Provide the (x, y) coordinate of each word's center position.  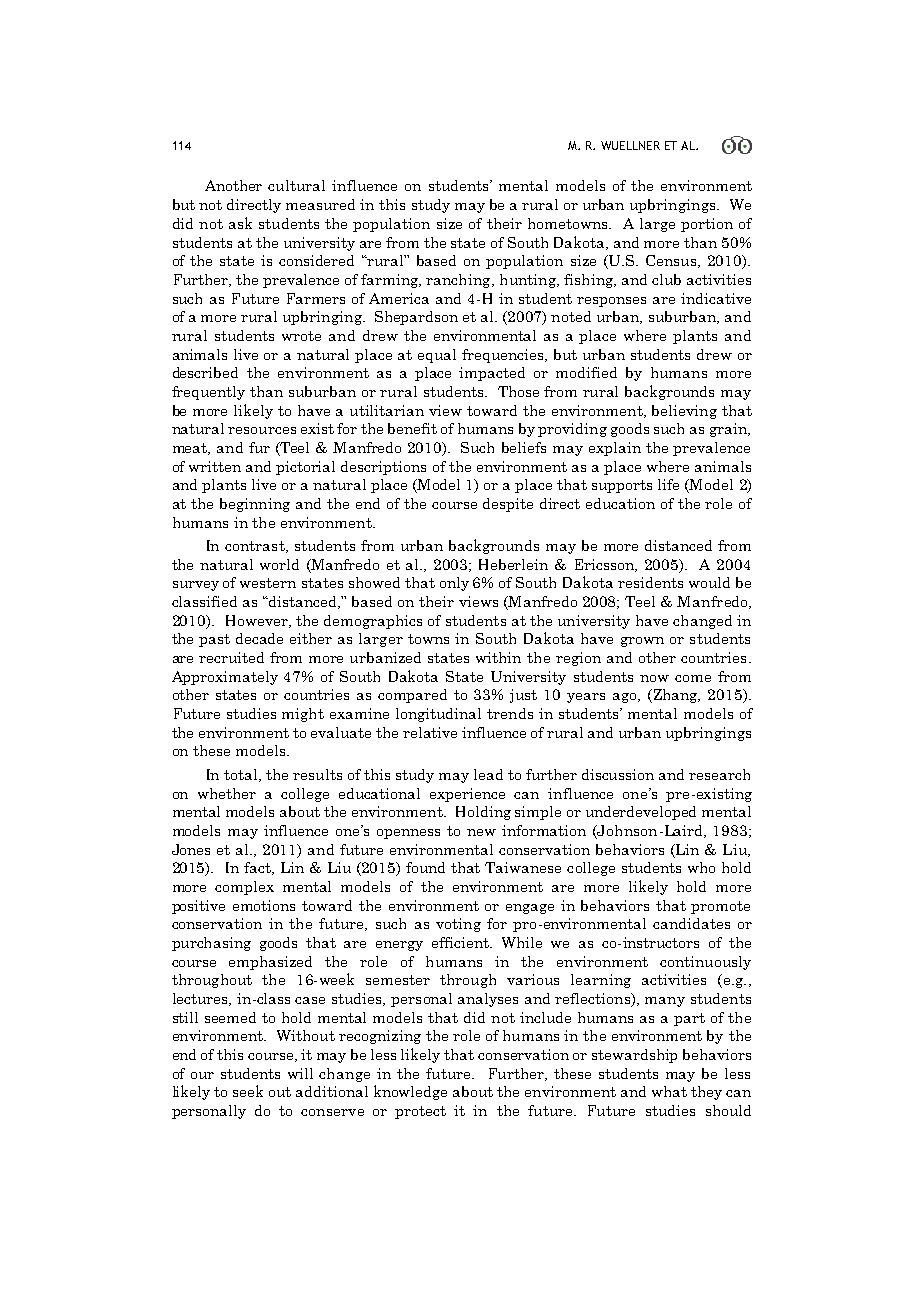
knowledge (410, 1092)
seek (248, 1091)
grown (642, 642)
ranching (459, 281)
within (498, 657)
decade (259, 638)
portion (707, 225)
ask (240, 223)
